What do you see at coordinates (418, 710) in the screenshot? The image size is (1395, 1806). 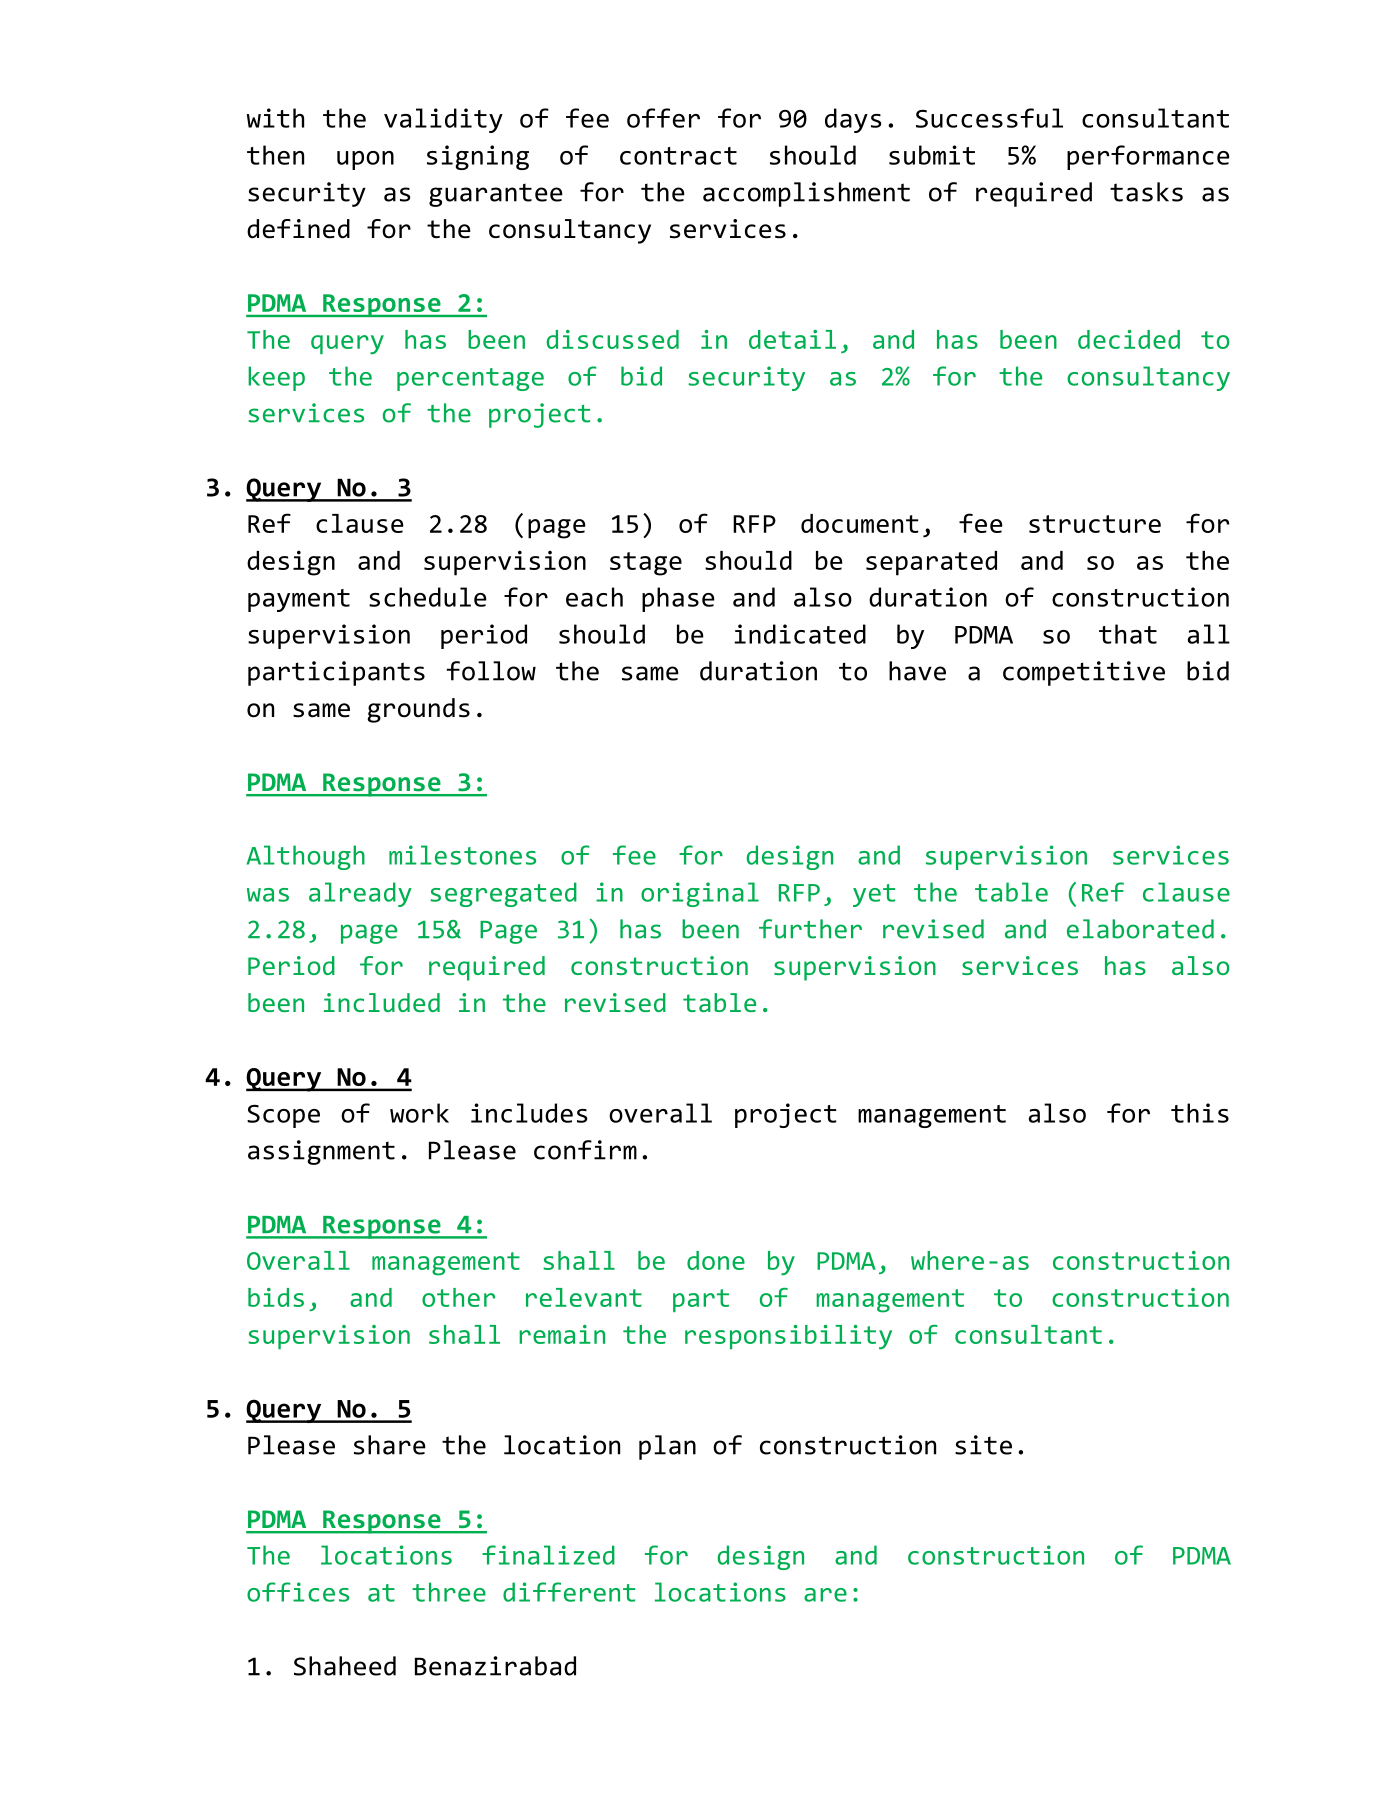 I see `grounds` at bounding box center [418, 710].
